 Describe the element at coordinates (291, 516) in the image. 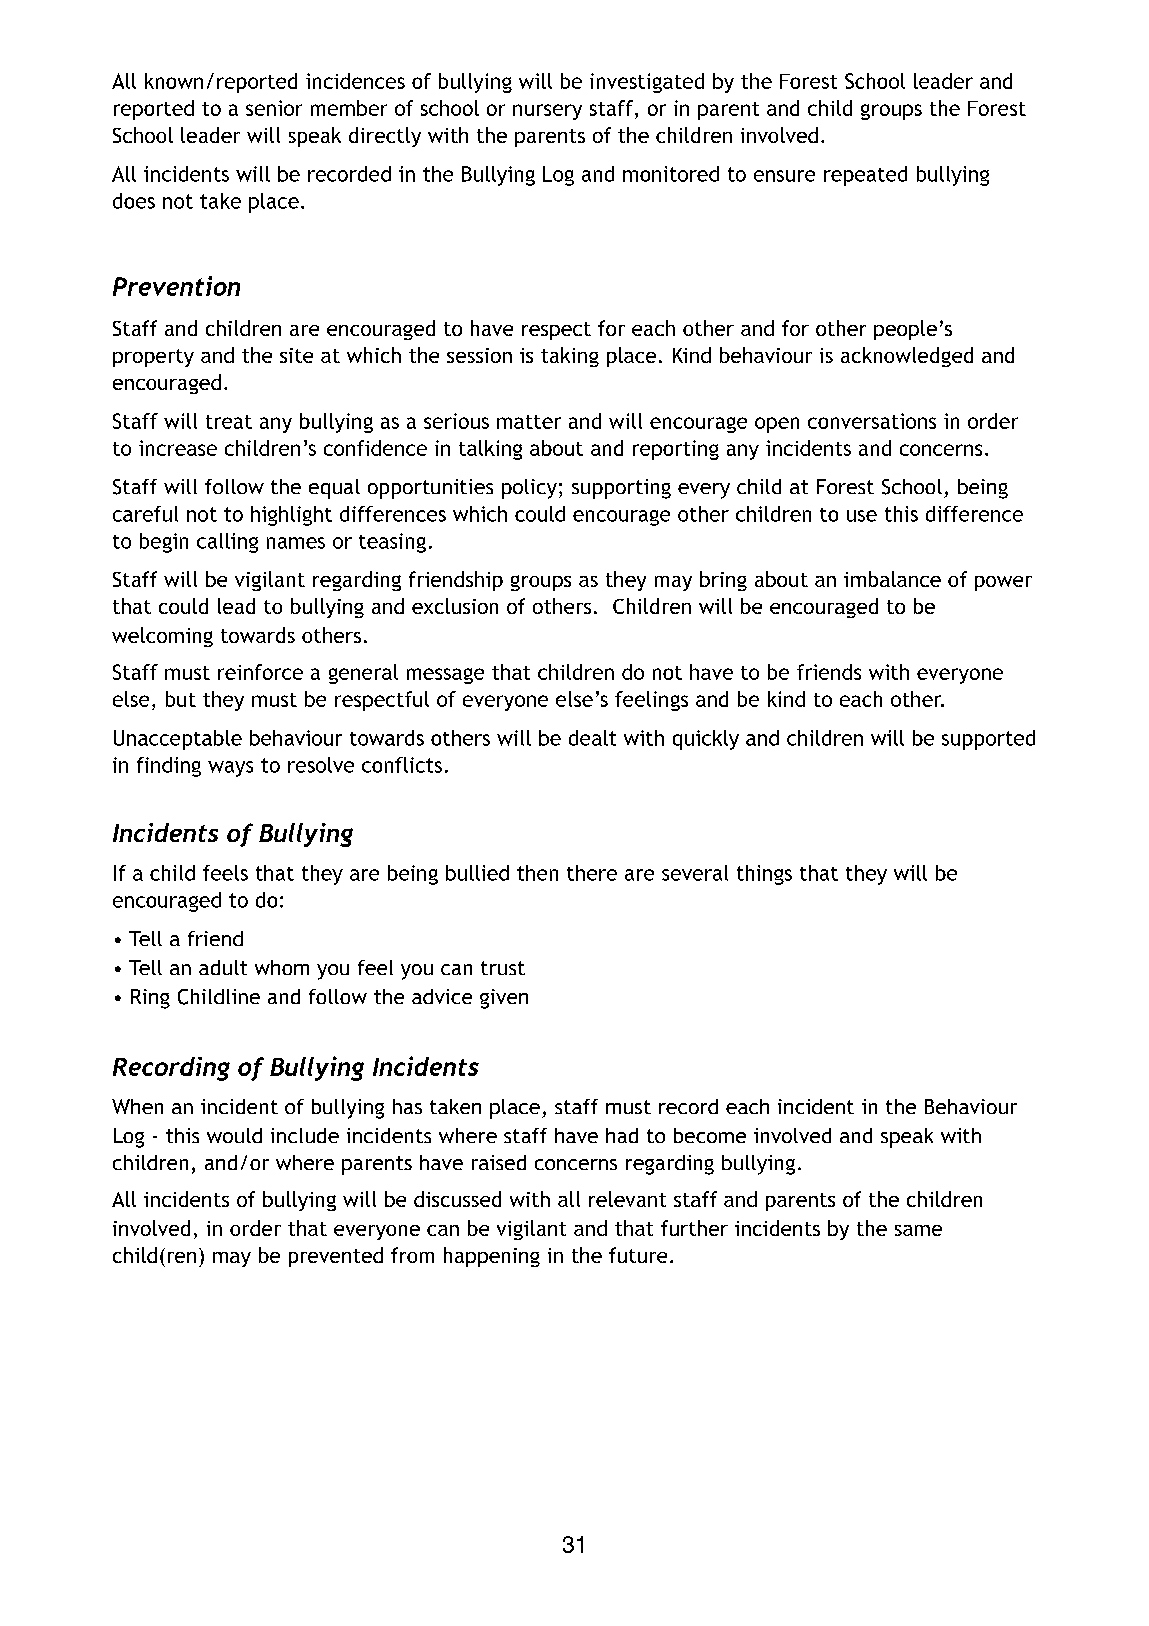

I see `highlight` at that location.
